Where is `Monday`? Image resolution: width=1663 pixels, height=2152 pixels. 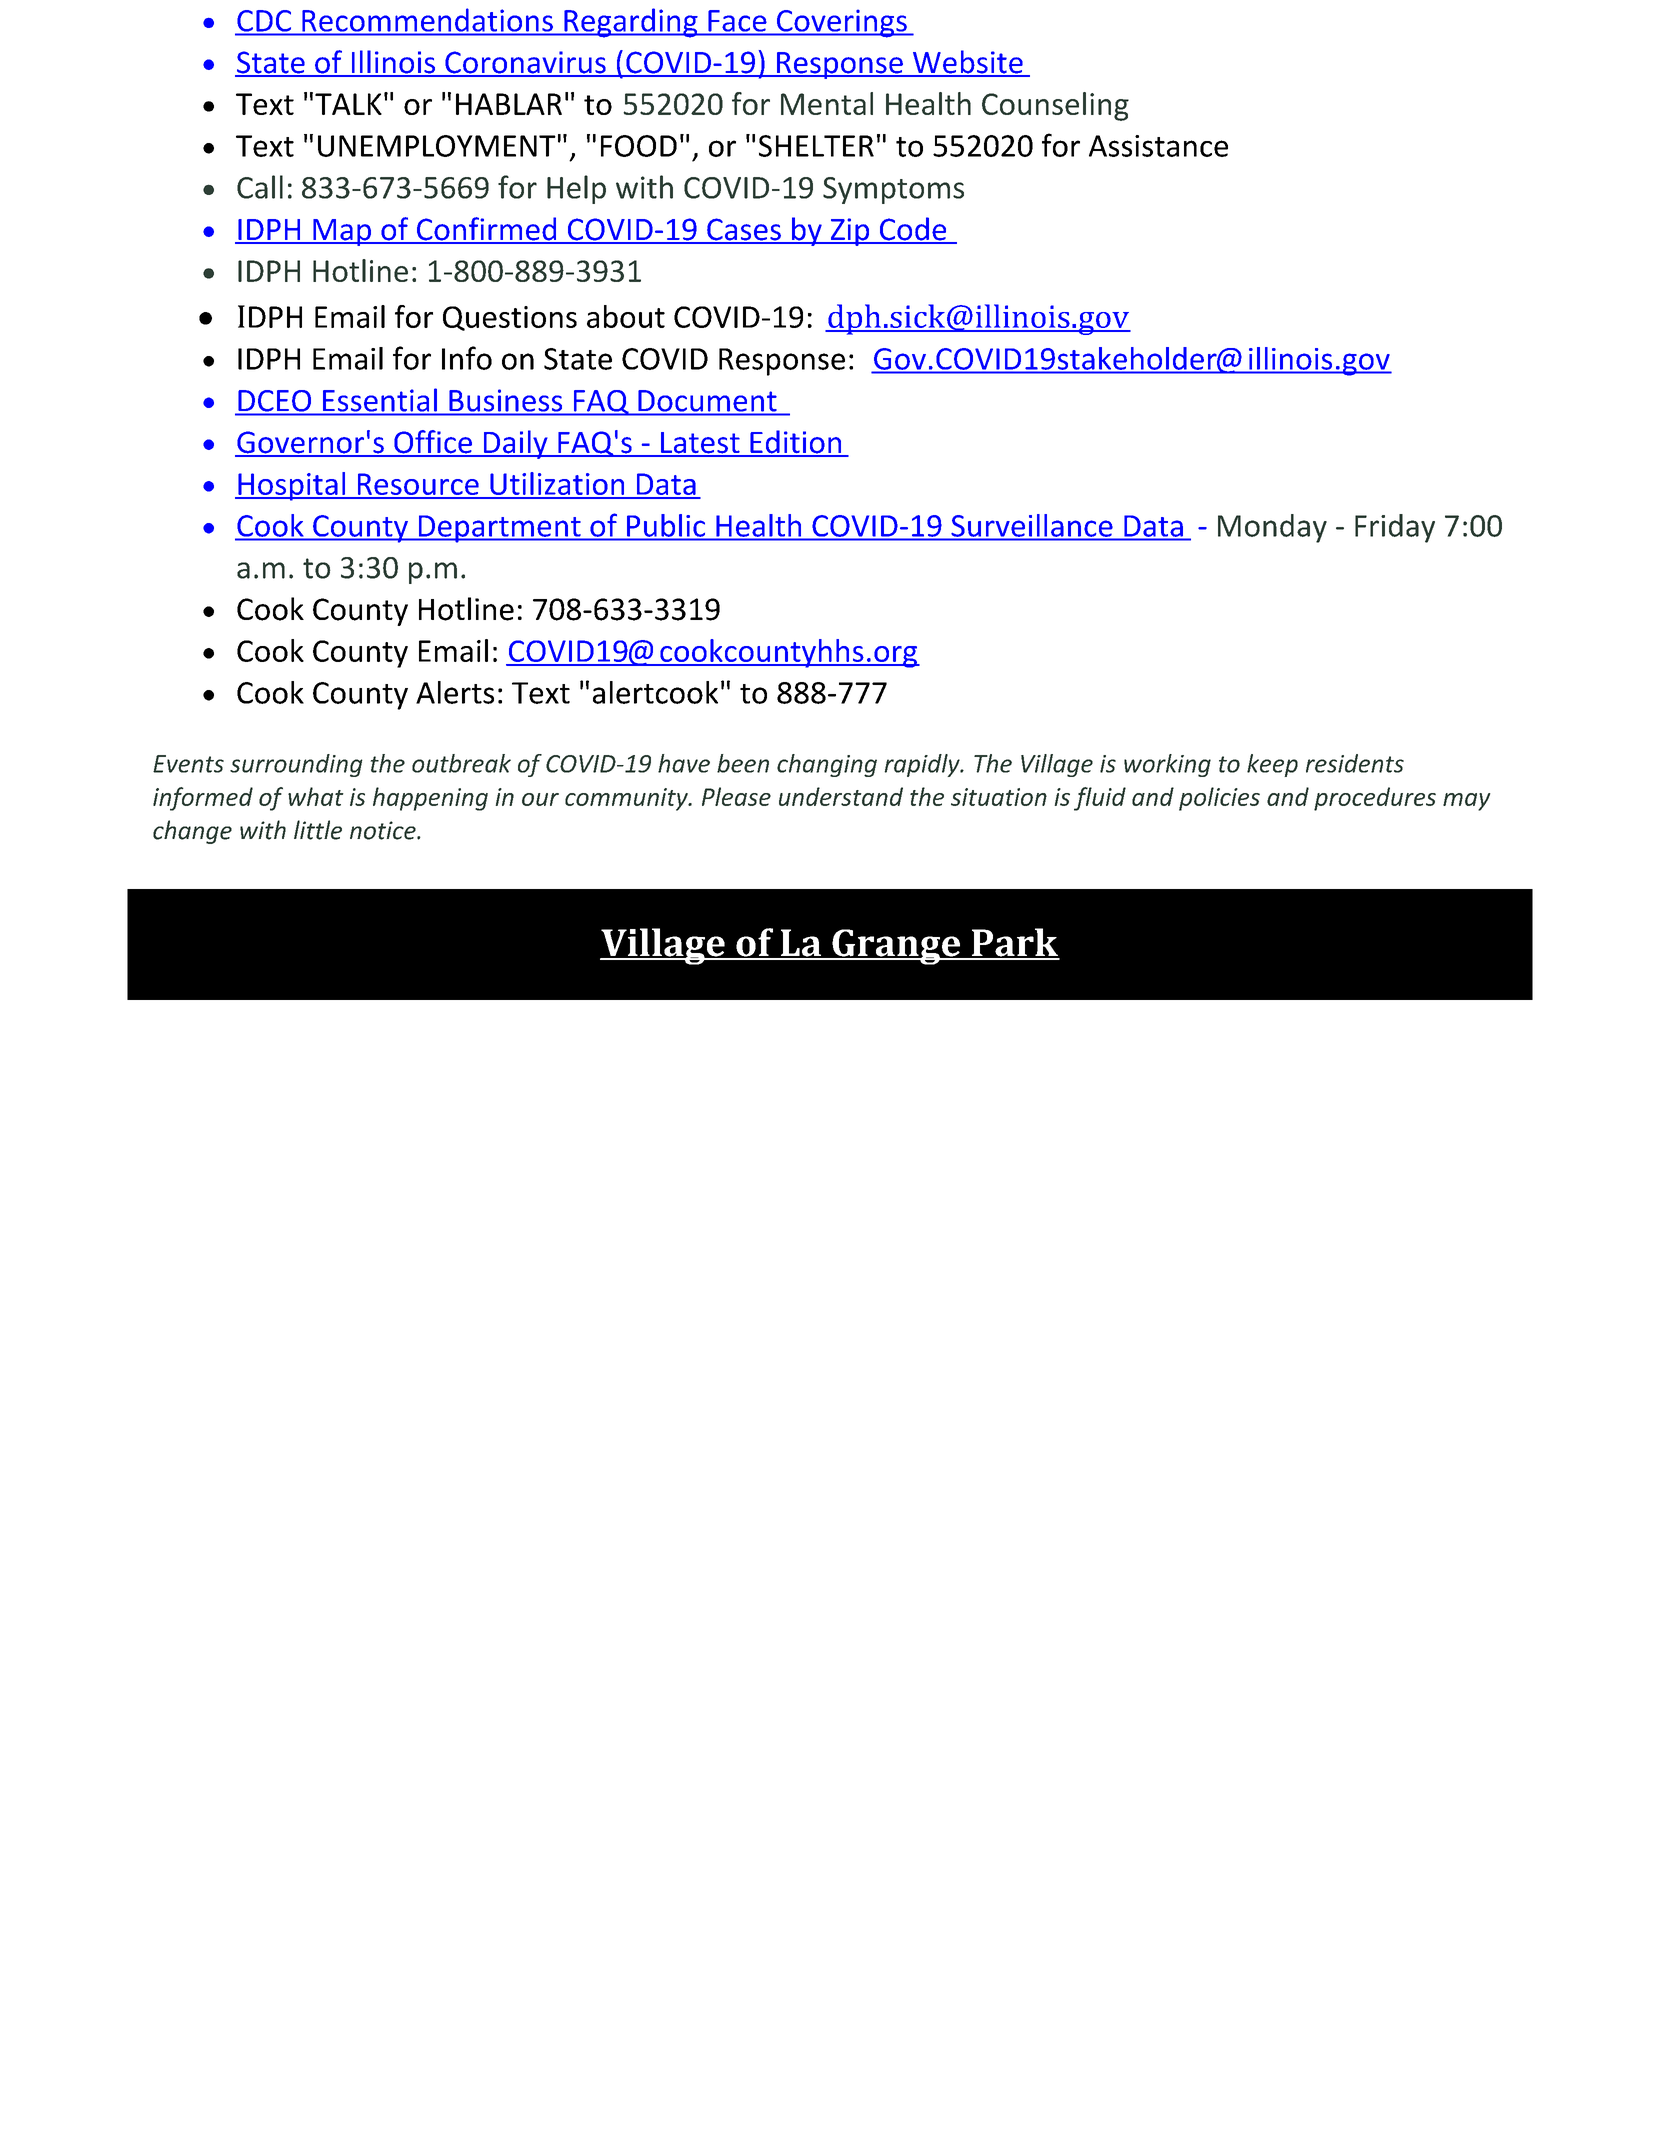 Monday is located at coordinates (1272, 528).
